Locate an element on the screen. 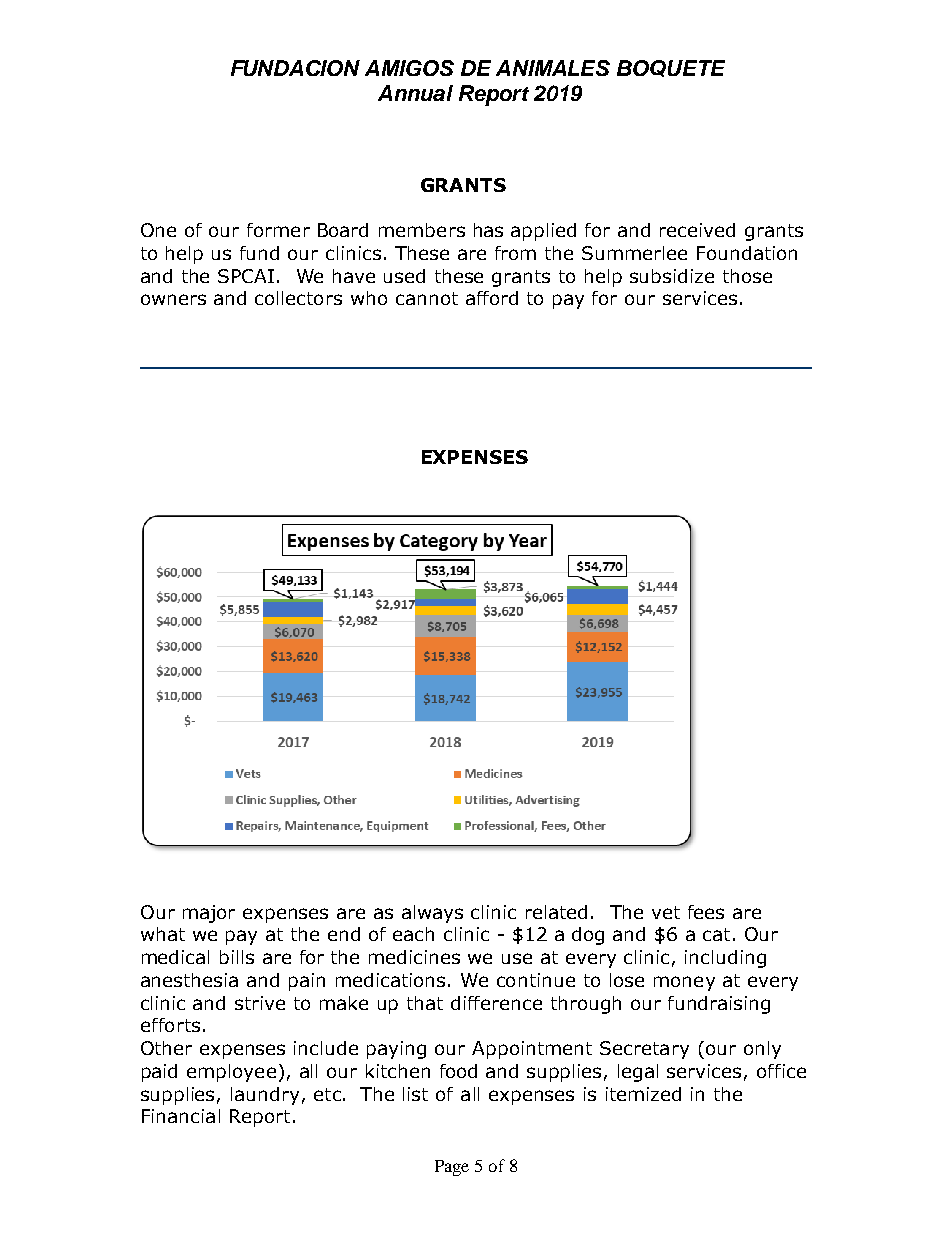 This screenshot has height=1233, width=952. itemized is located at coordinates (643, 1094).
